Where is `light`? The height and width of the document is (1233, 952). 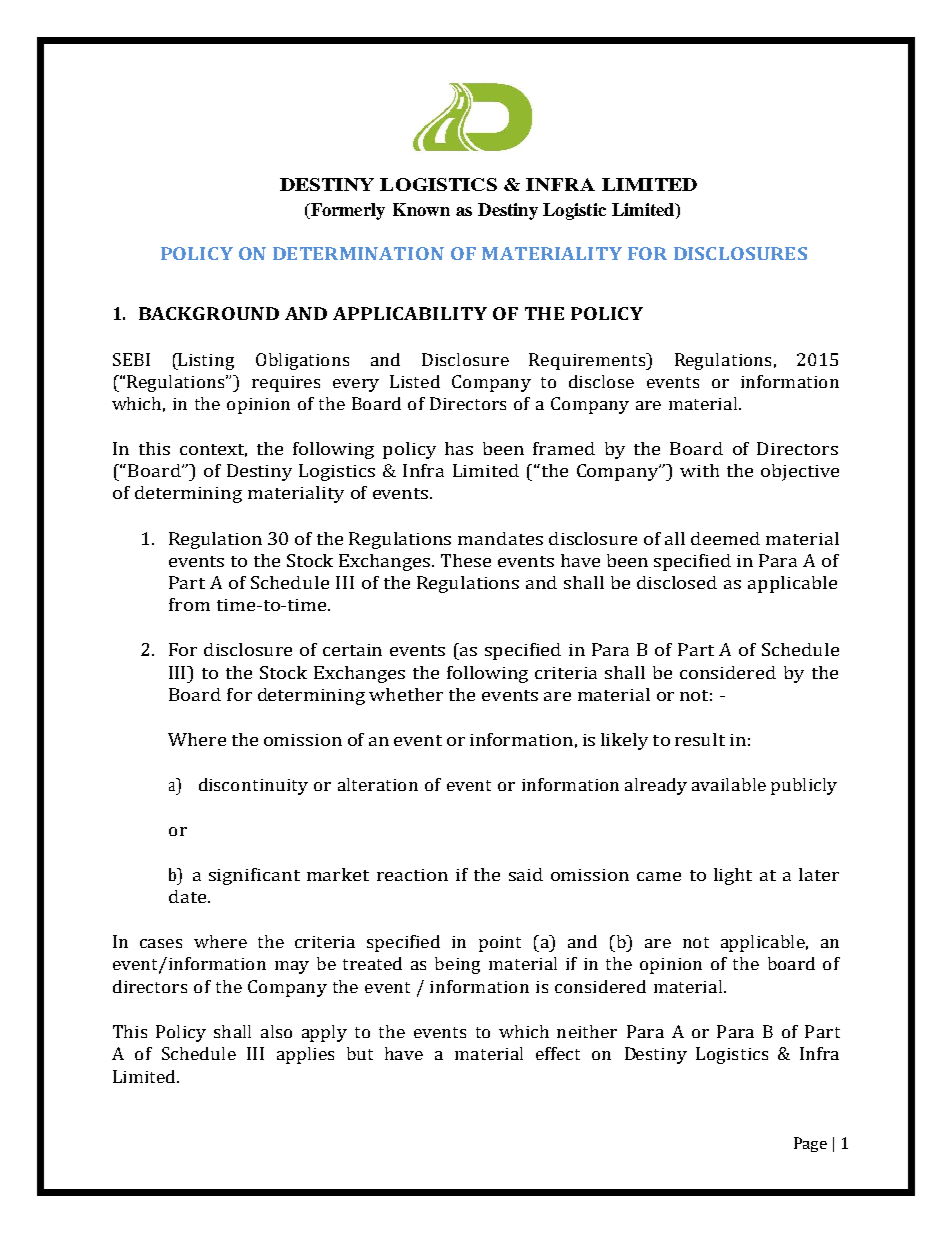 light is located at coordinates (733, 876).
